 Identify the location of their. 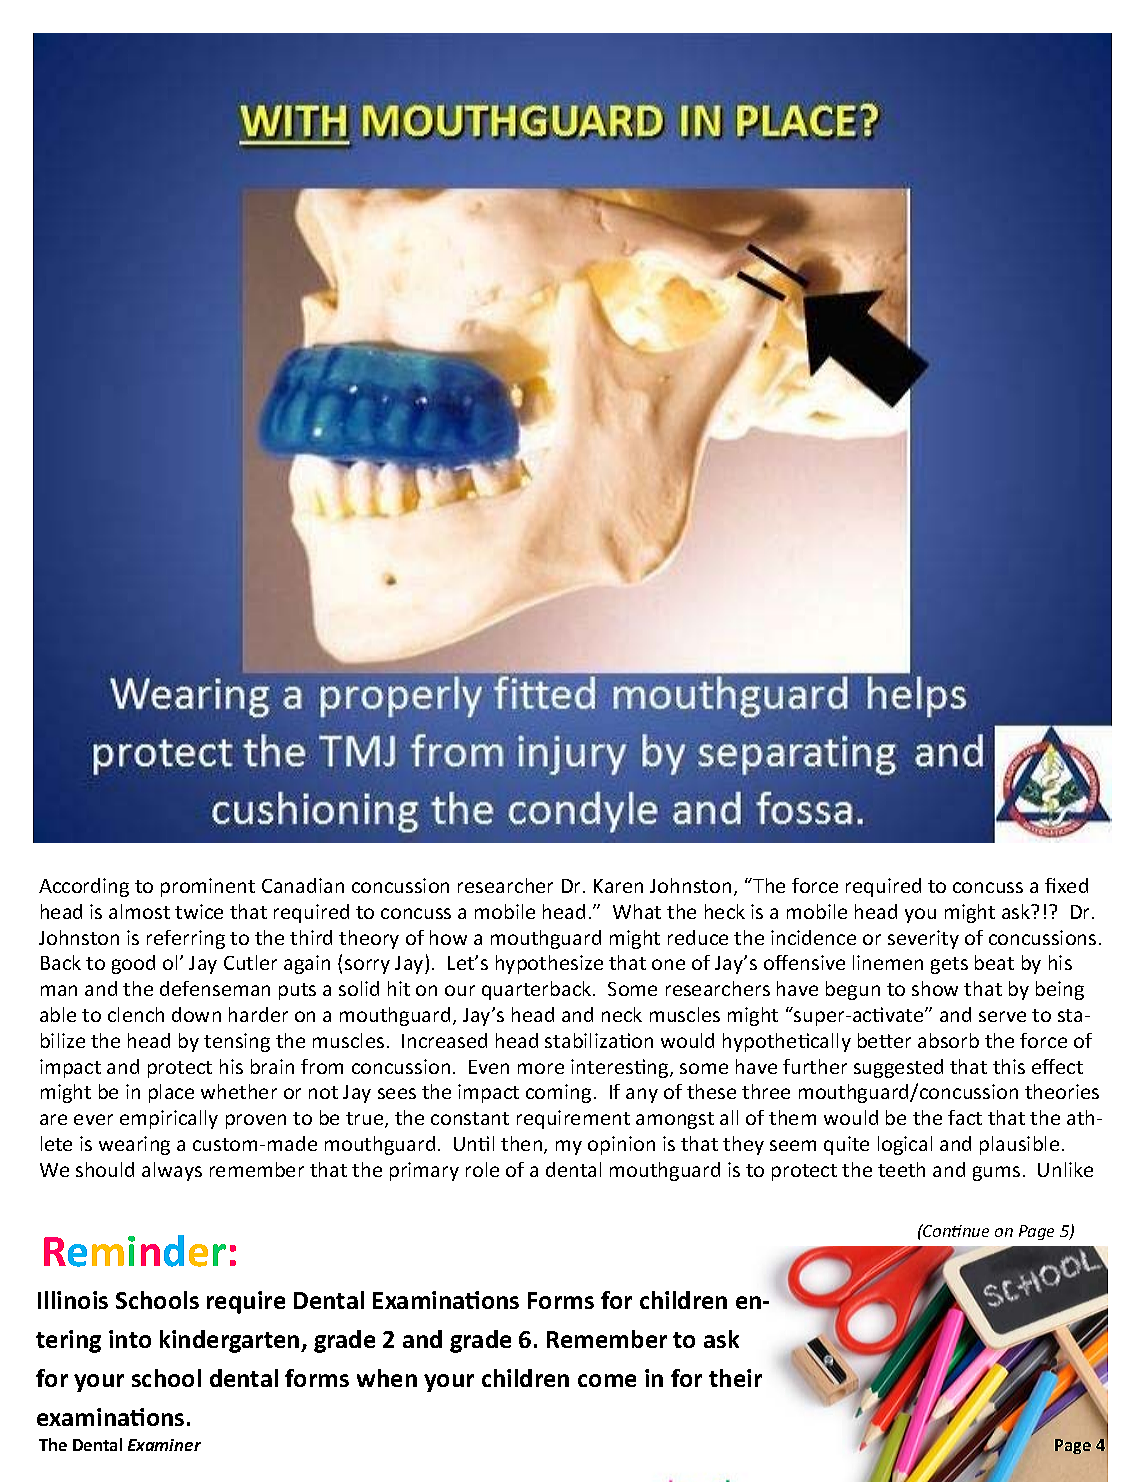
(735, 1378).
